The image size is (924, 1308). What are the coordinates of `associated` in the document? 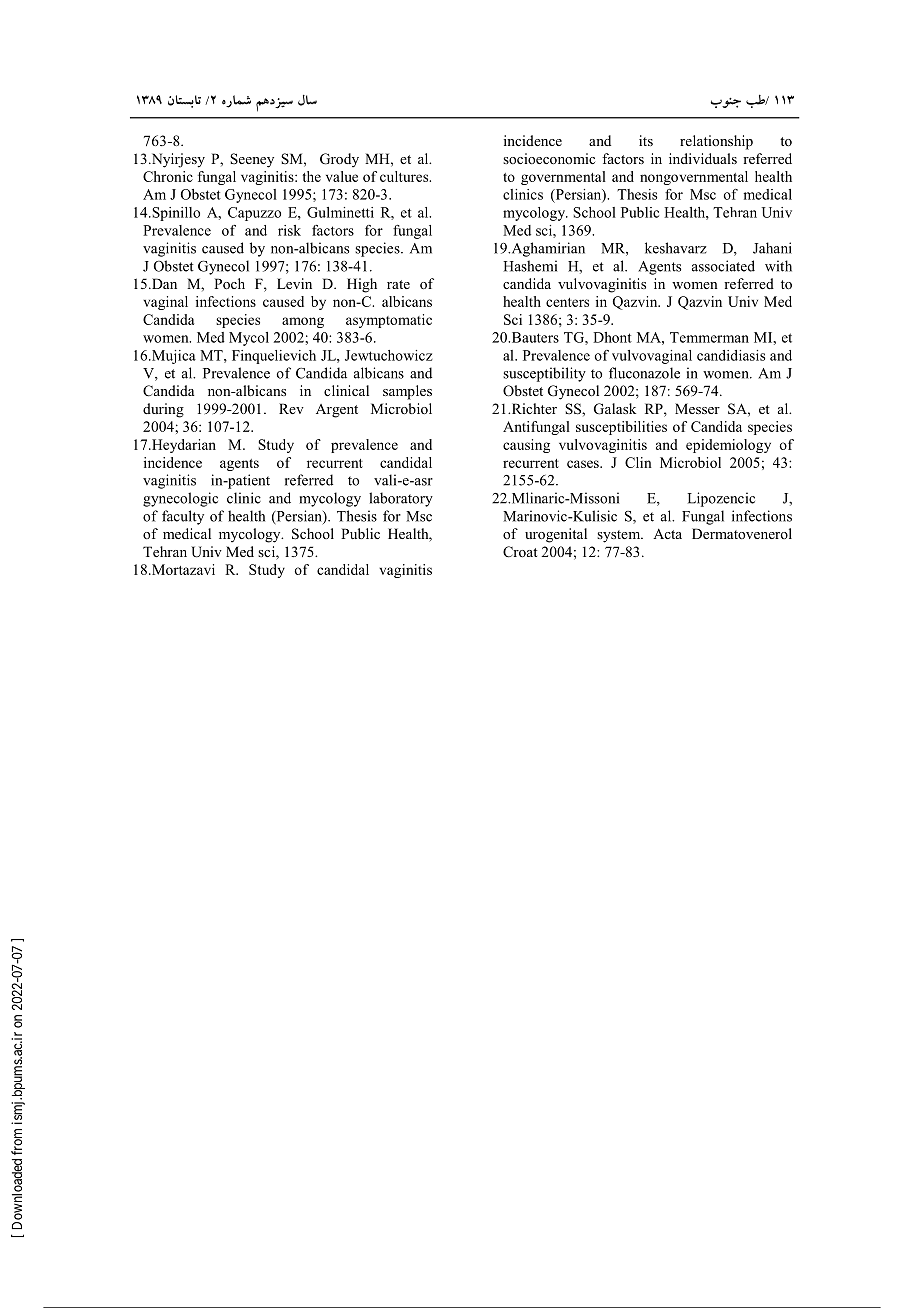 It's located at (723, 266).
